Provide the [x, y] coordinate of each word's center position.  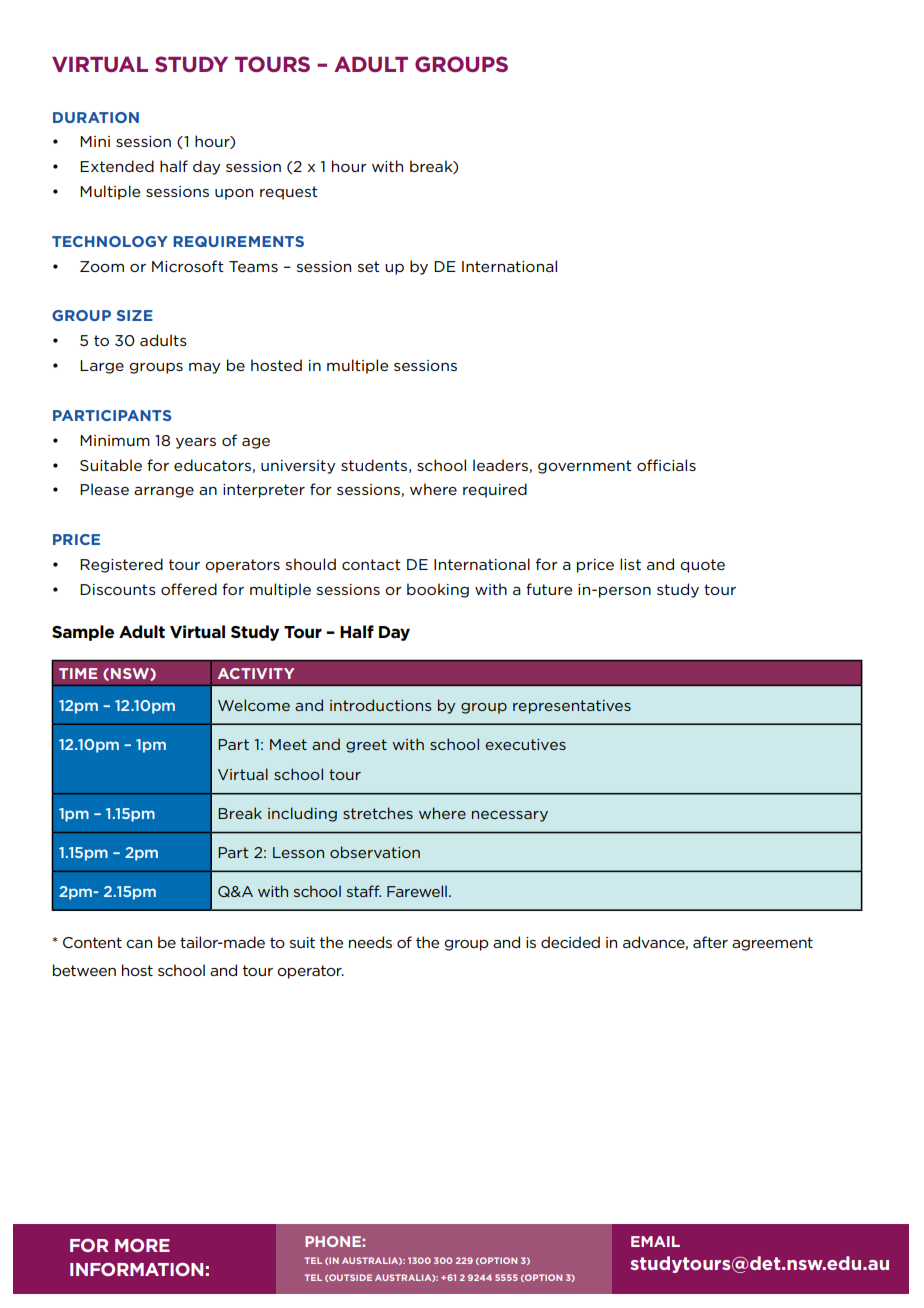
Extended [117, 166]
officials [666, 465]
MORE [142, 1245]
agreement [772, 944]
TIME [78, 673]
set [369, 266]
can [139, 944]
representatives [572, 707]
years [196, 443]
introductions [381, 705]
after [710, 942]
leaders [500, 465]
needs [370, 942]
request [289, 193]
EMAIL [655, 1241]
